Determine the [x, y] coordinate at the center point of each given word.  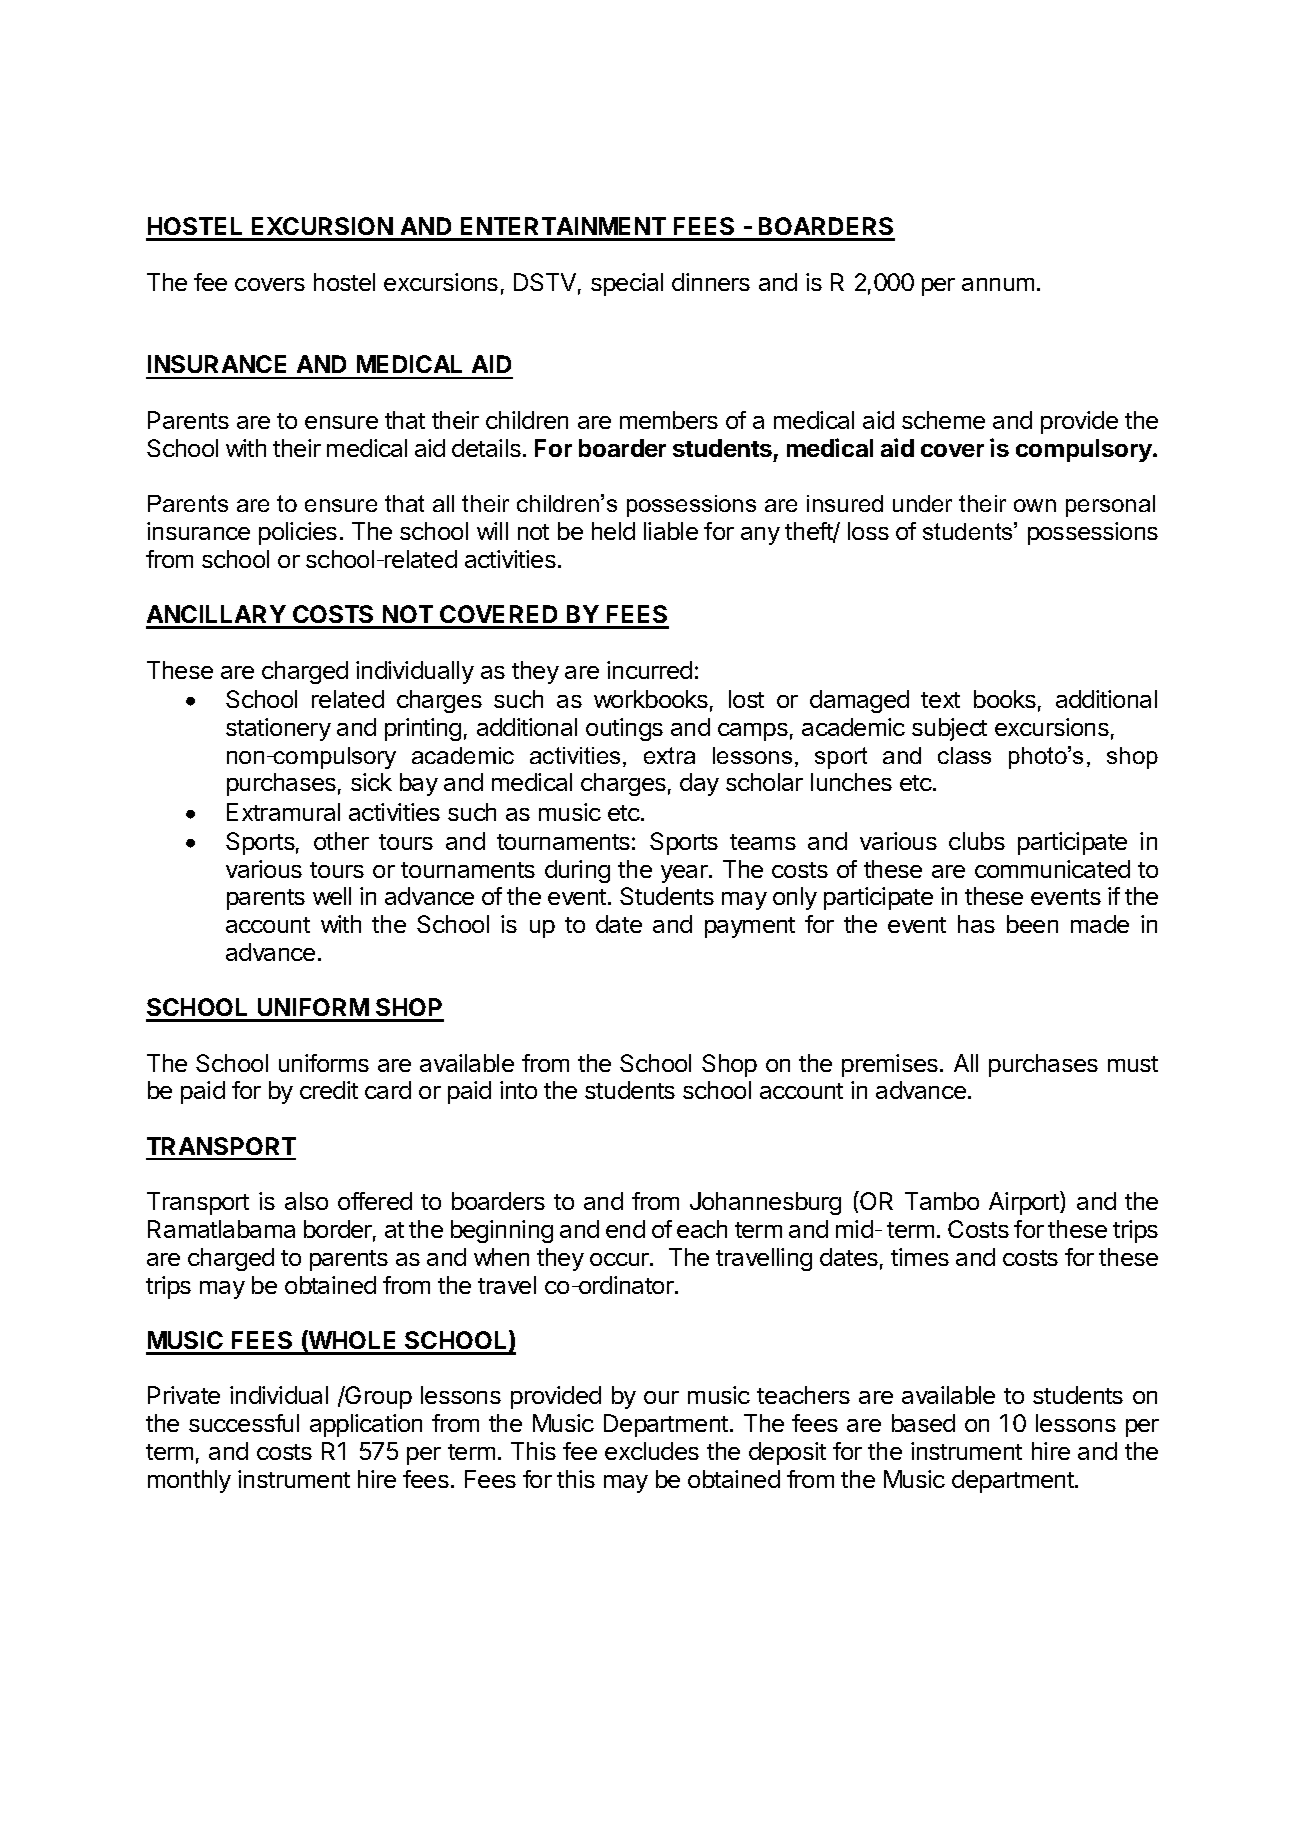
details [486, 448]
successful [244, 1423]
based [923, 1423]
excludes [652, 1451]
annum [998, 284]
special [627, 284]
